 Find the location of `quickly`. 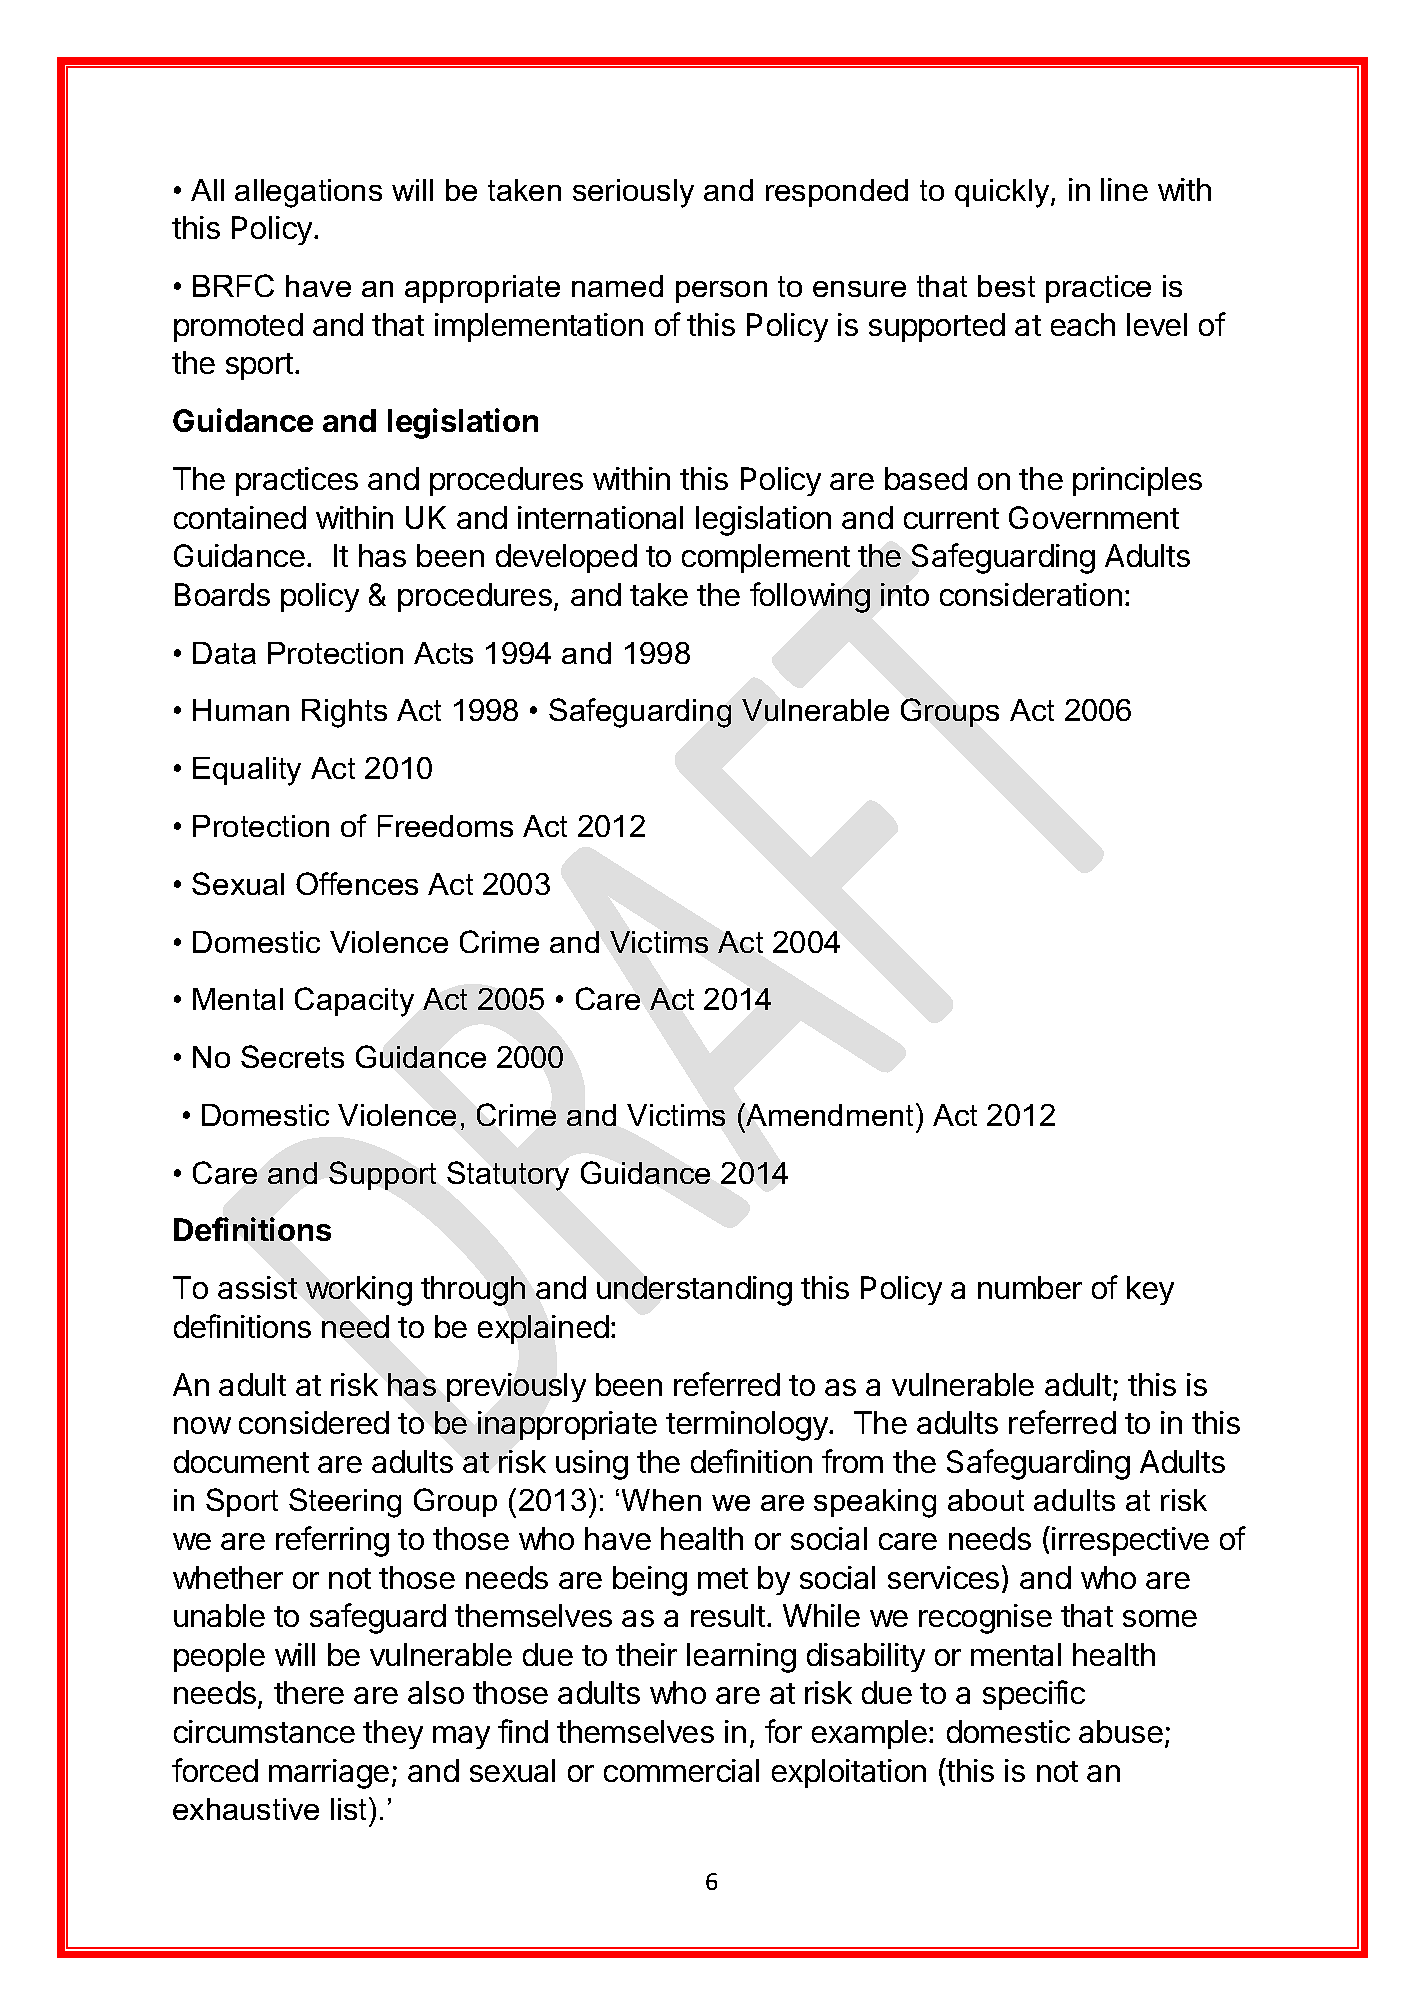

quickly is located at coordinates (1003, 193).
